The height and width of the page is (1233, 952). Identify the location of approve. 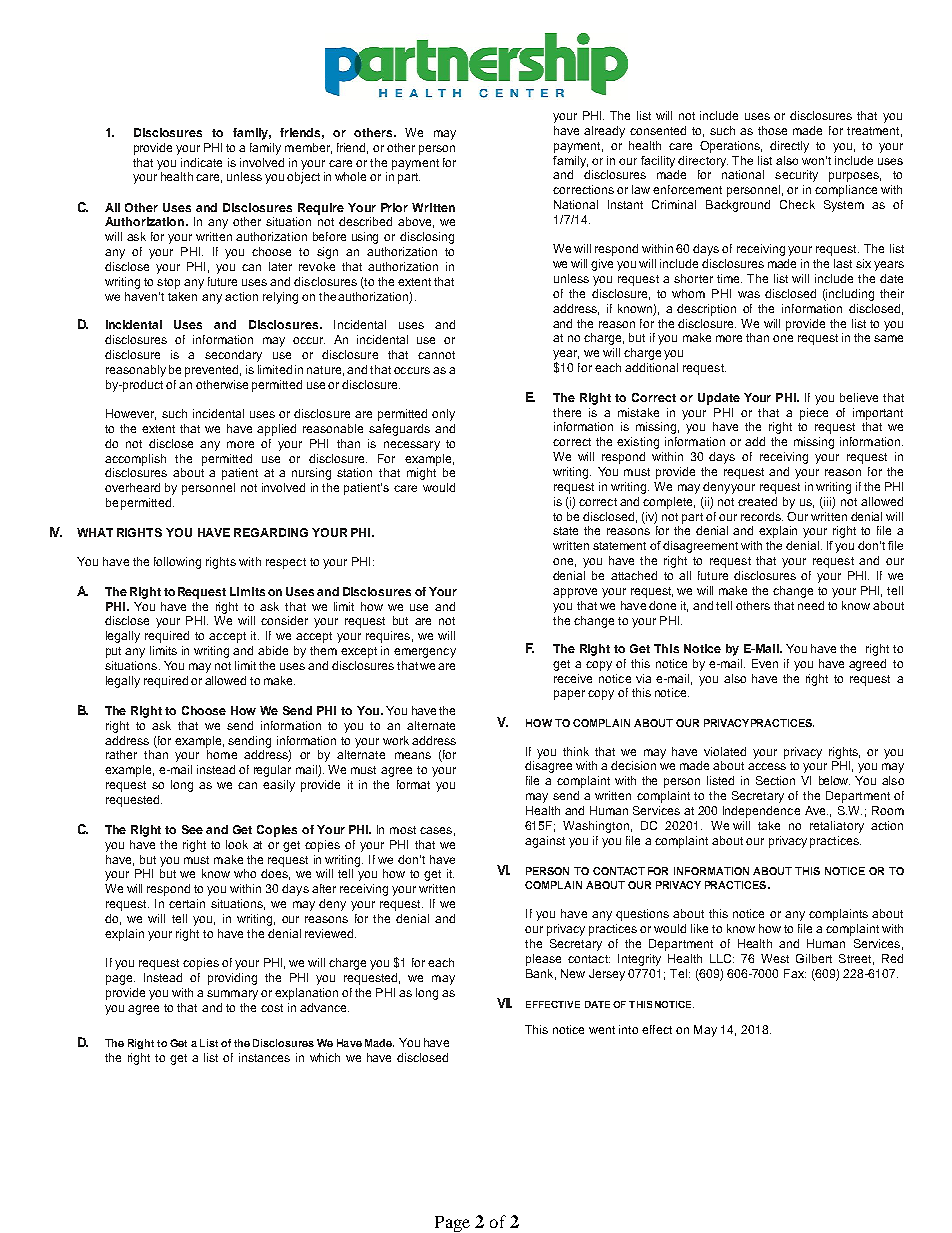
(575, 593).
